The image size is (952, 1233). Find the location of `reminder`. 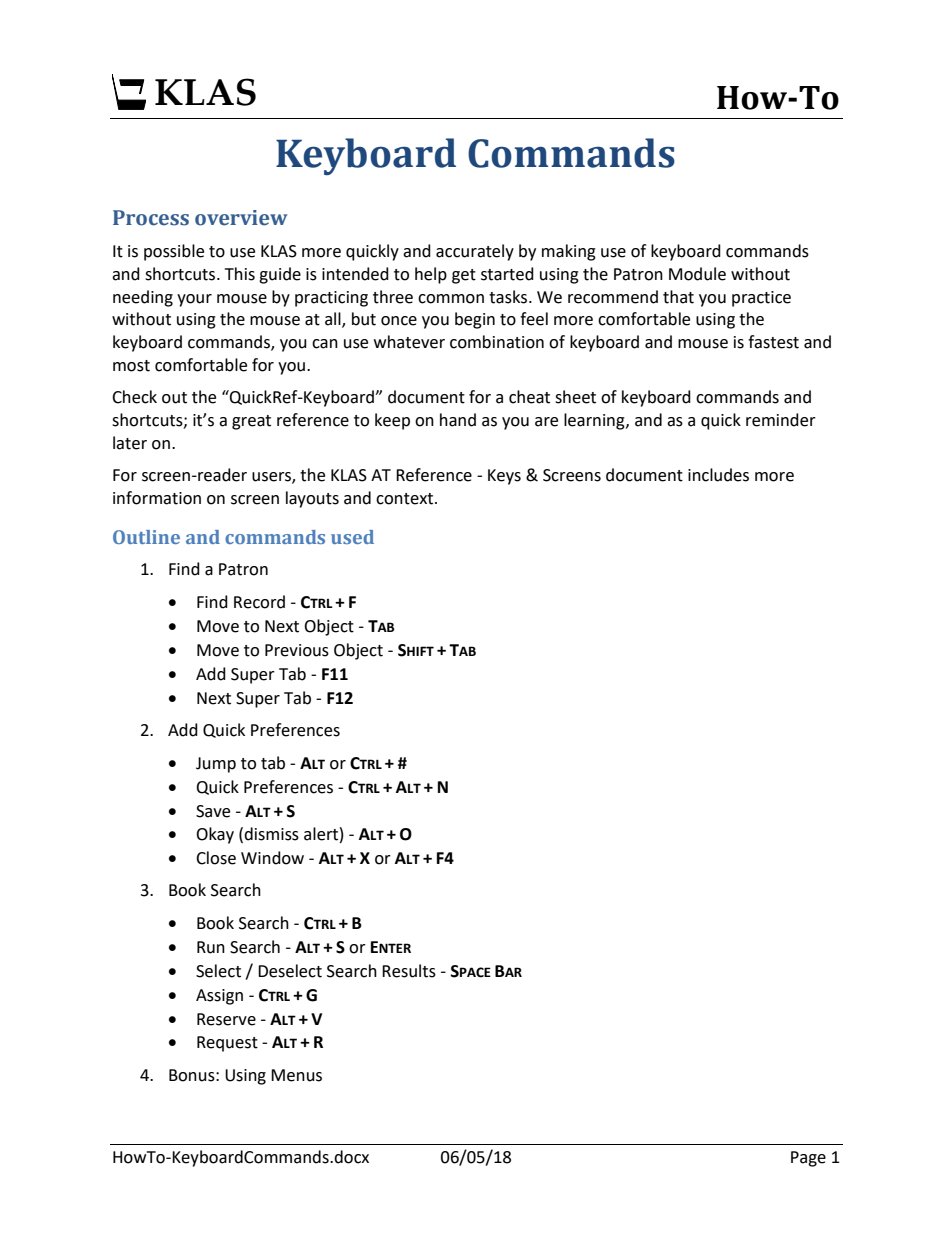

reminder is located at coordinates (781, 420).
